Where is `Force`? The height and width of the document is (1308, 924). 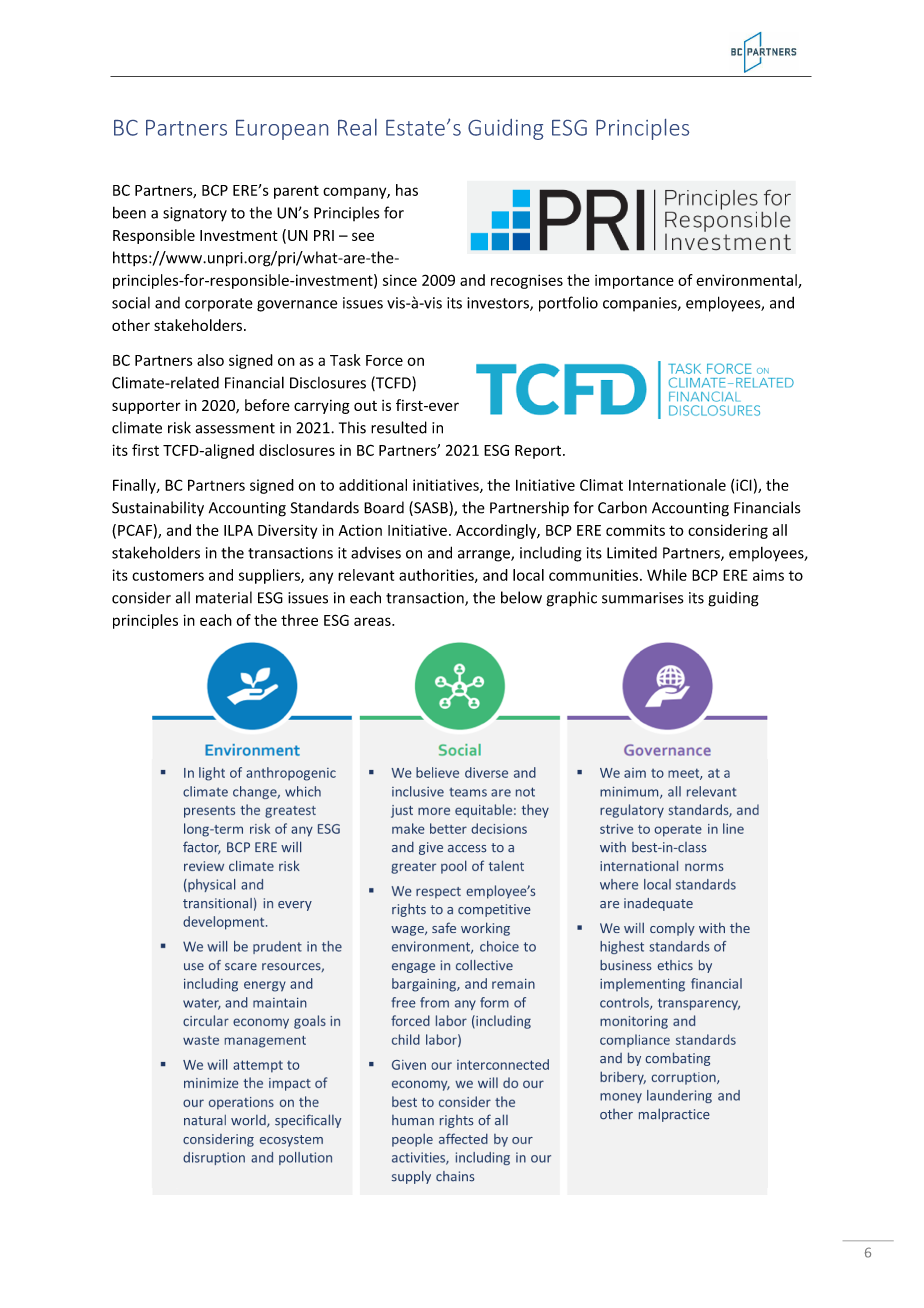
Force is located at coordinates (384, 360).
